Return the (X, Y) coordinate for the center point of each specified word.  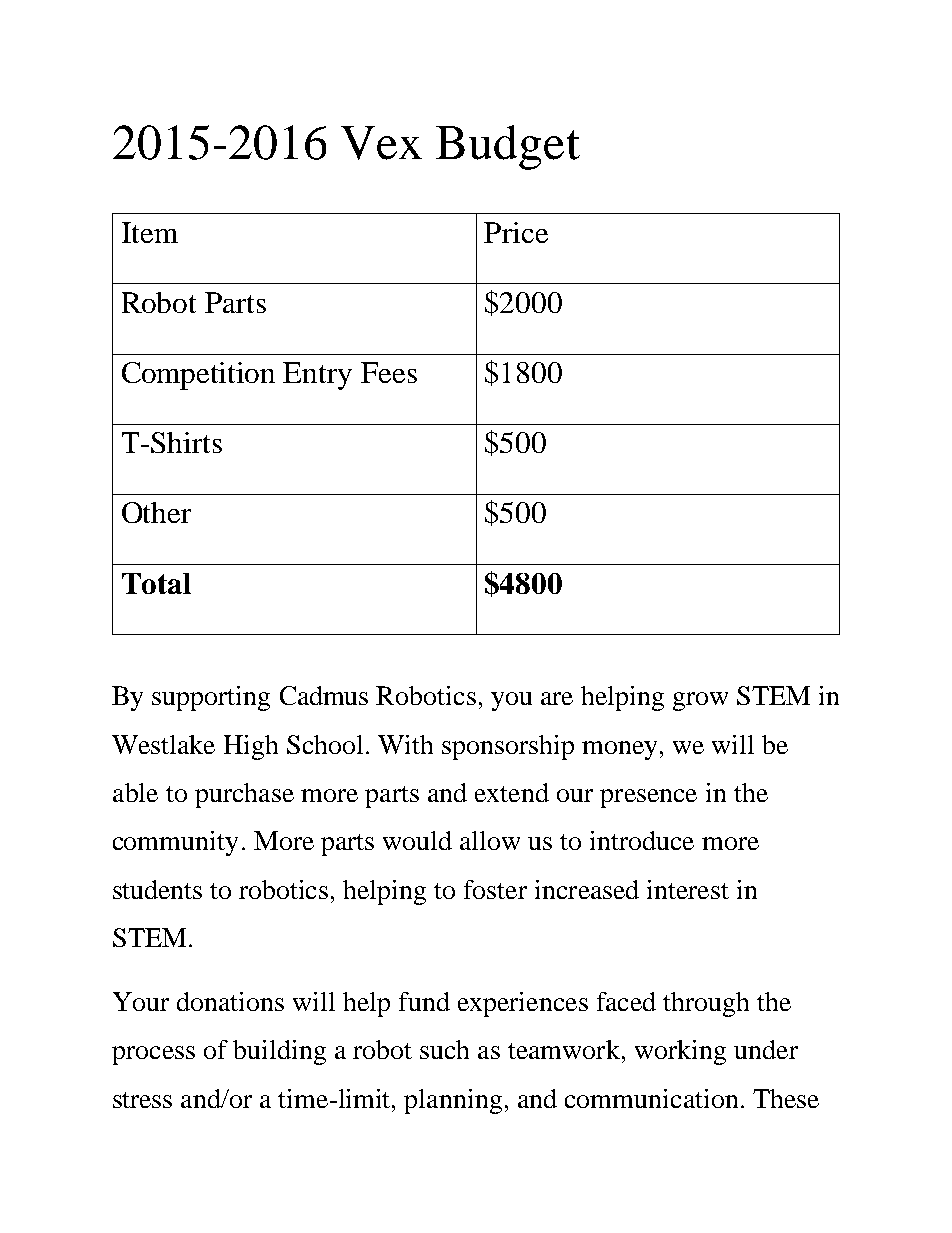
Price (516, 232)
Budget (508, 147)
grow (700, 701)
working (680, 1052)
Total (156, 583)
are (557, 698)
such (444, 1049)
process (153, 1055)
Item (150, 232)
